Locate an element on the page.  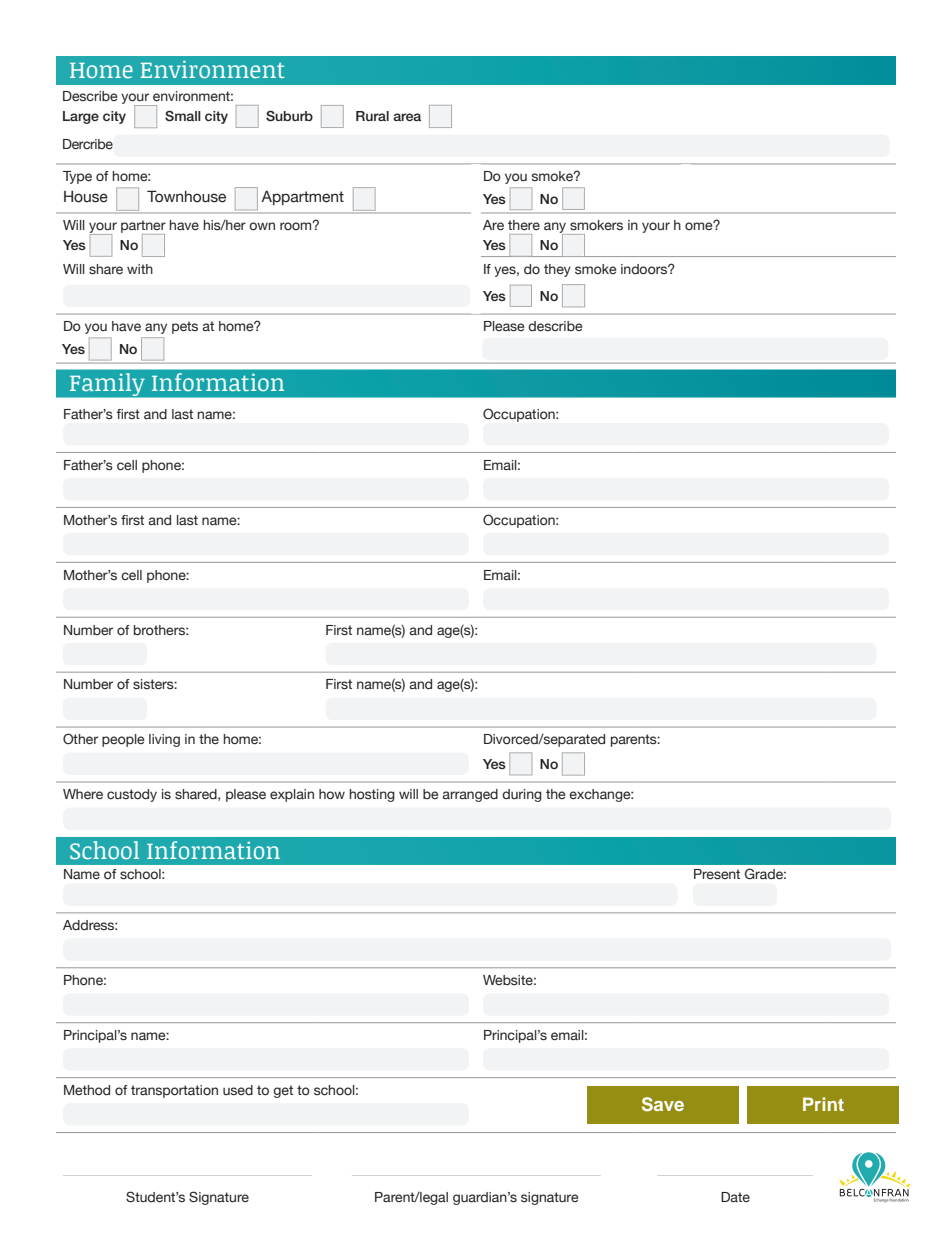
hosting is located at coordinates (372, 795).
